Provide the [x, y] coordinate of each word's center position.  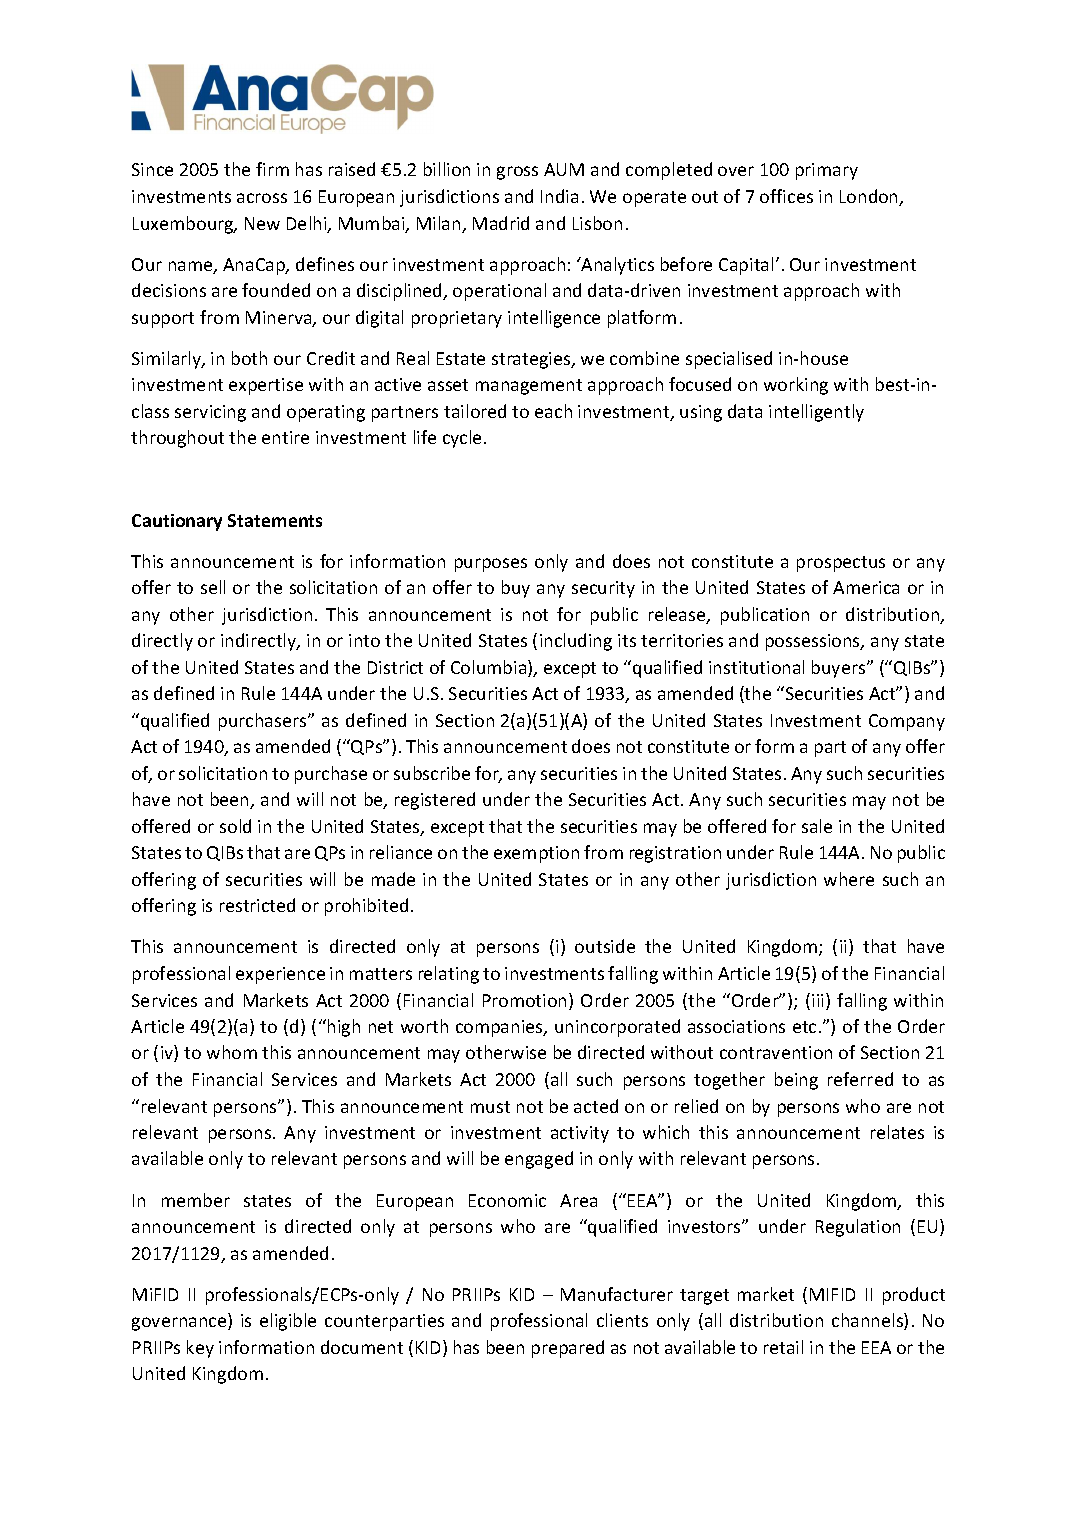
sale [817, 826]
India [559, 196]
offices [786, 196]
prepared [568, 1349]
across [262, 198]
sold [235, 826]
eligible [288, 1322]
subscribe [432, 773]
